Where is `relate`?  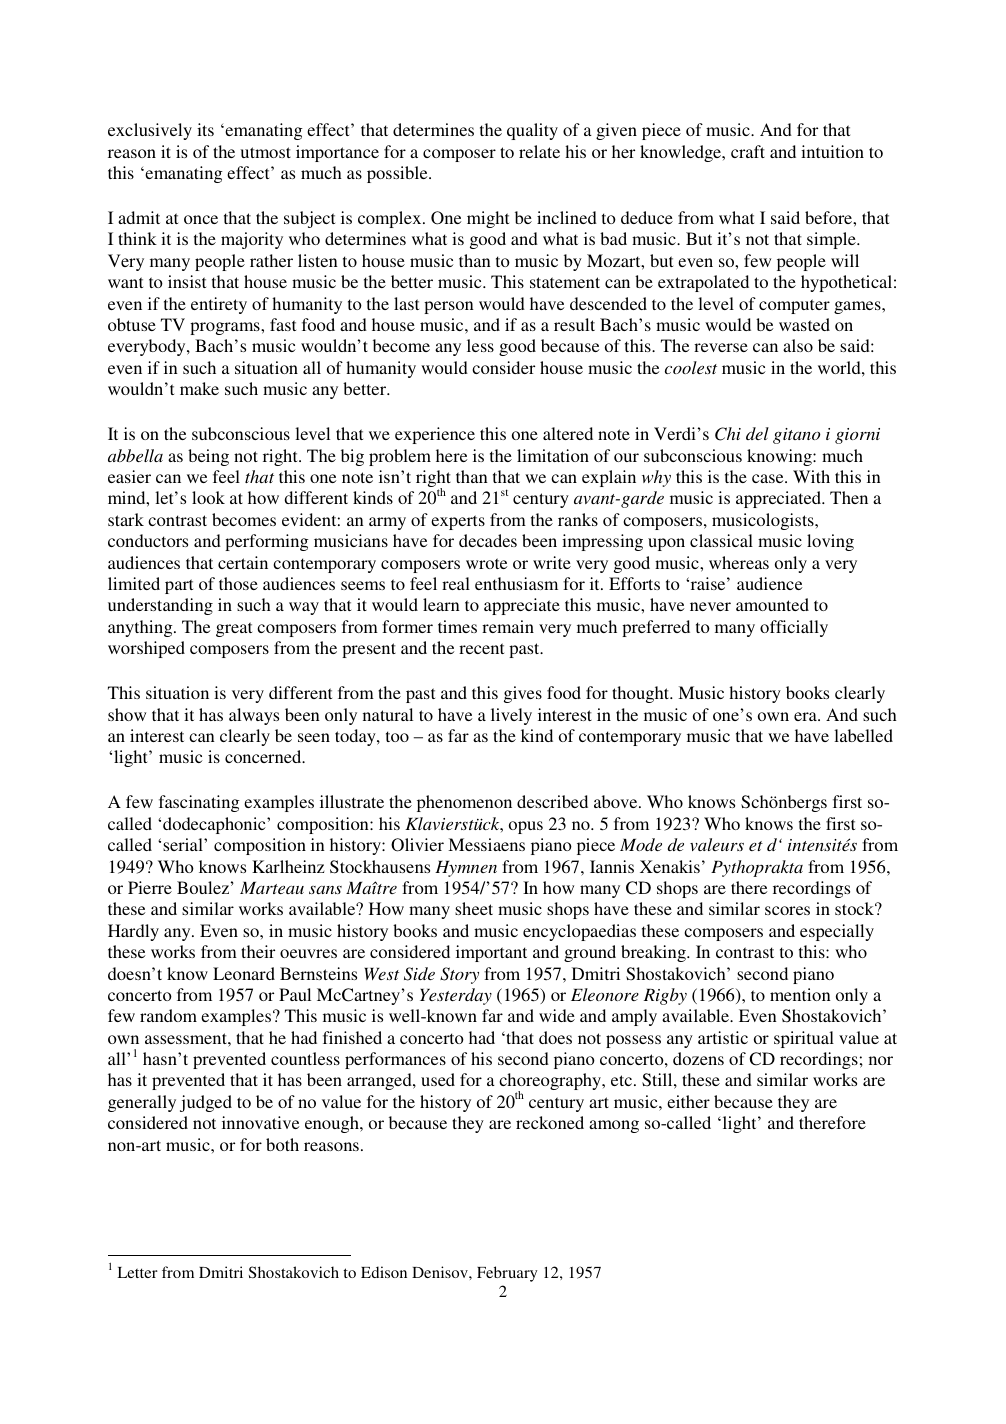
relate is located at coordinates (539, 151).
